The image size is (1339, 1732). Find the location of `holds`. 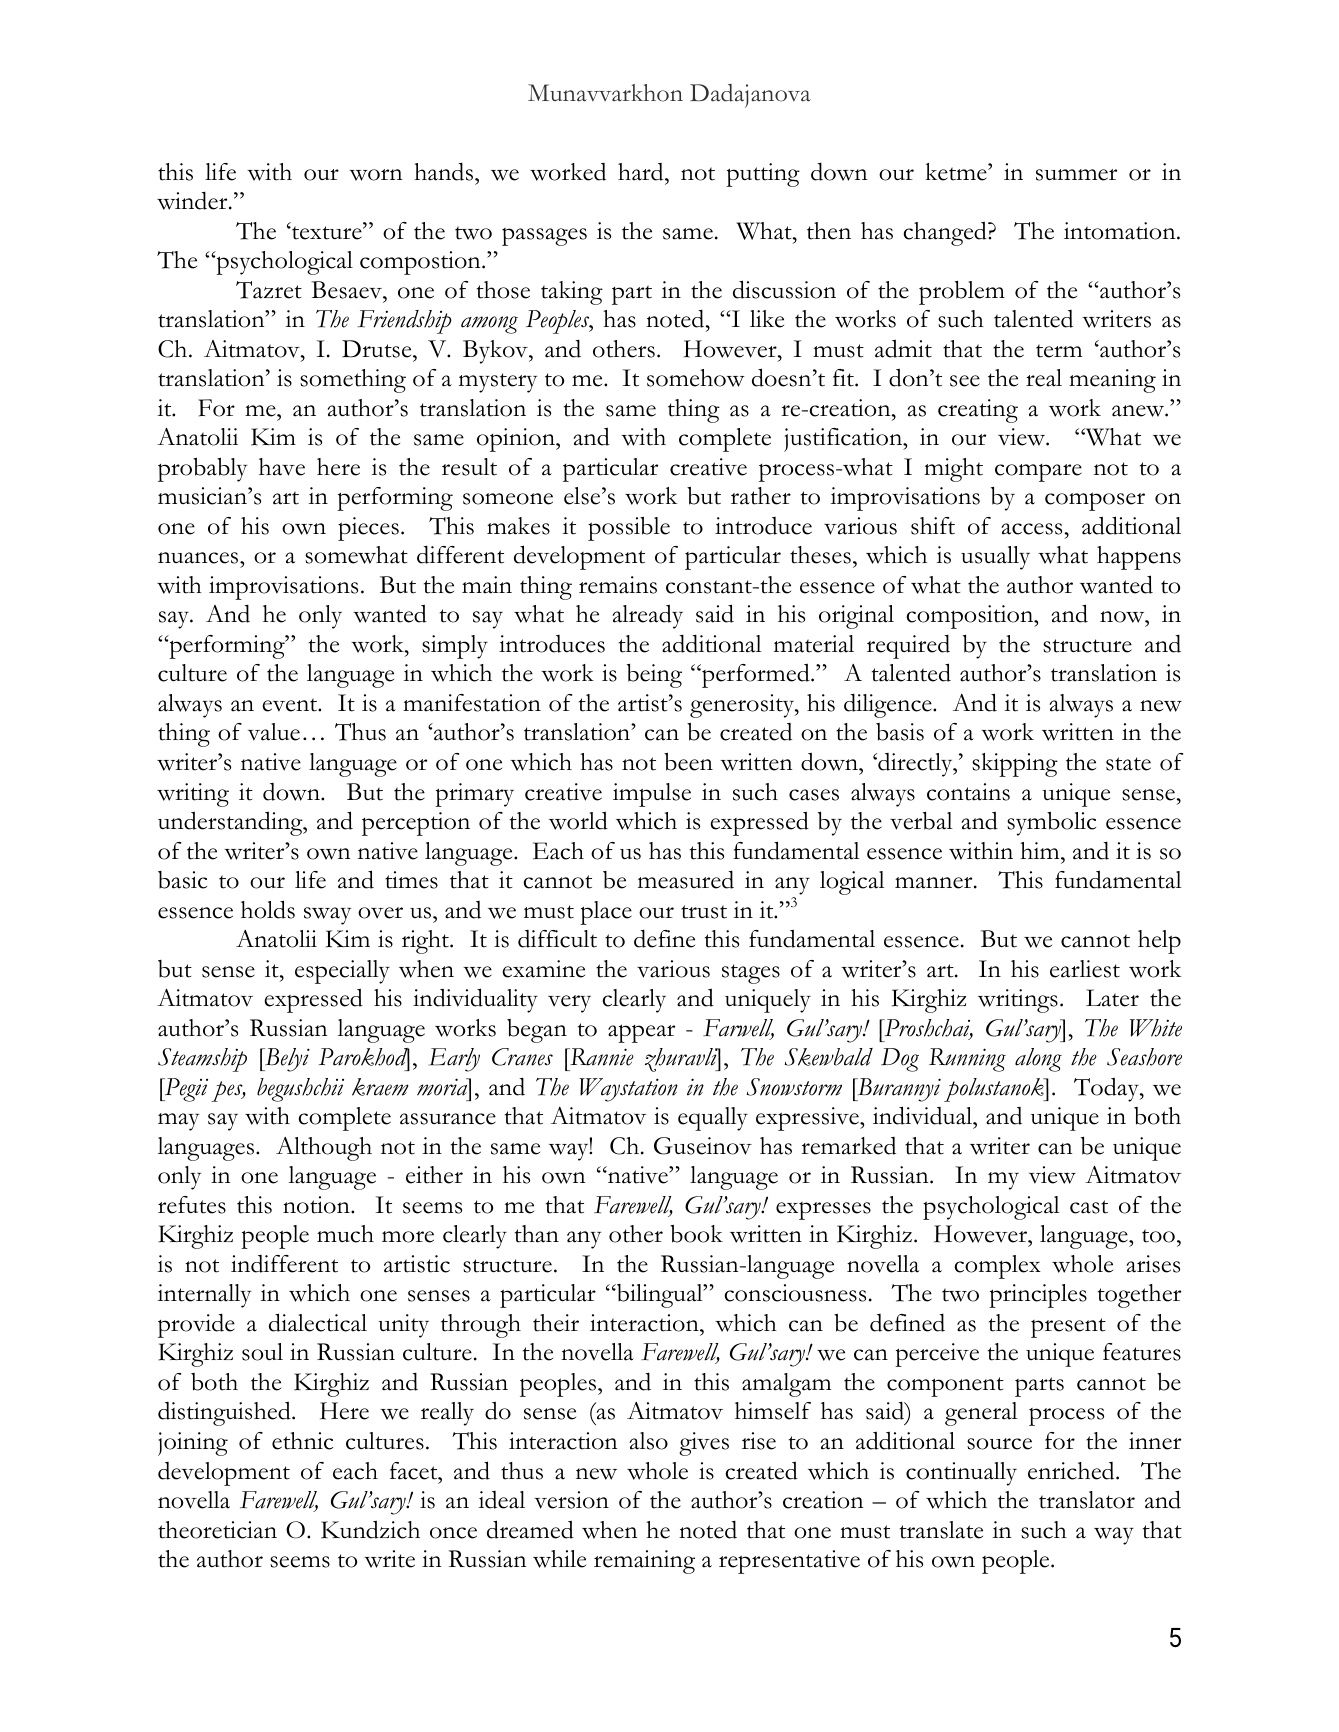

holds is located at coordinates (268, 909).
